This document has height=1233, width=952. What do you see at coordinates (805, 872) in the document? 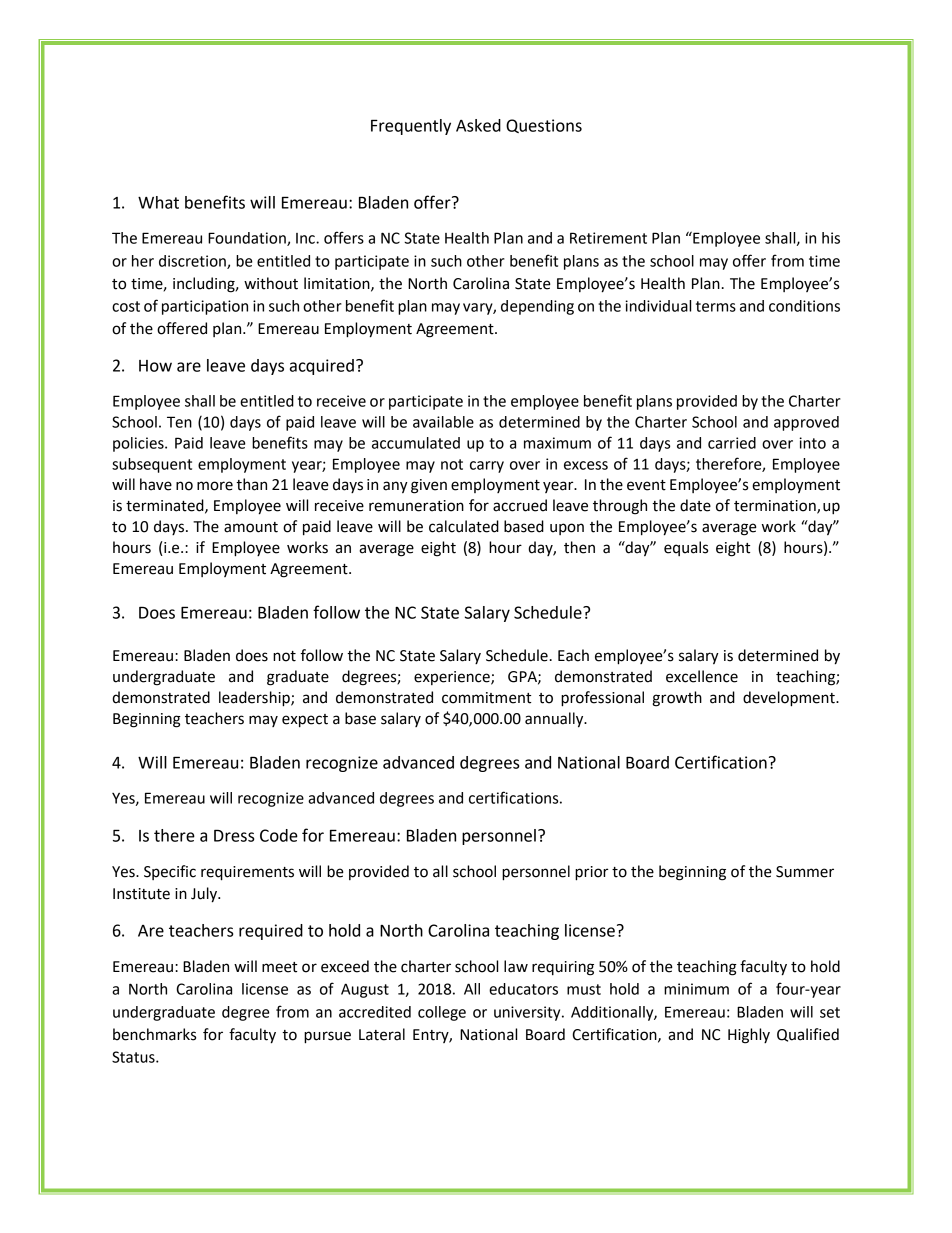
I see `Summer` at bounding box center [805, 872].
